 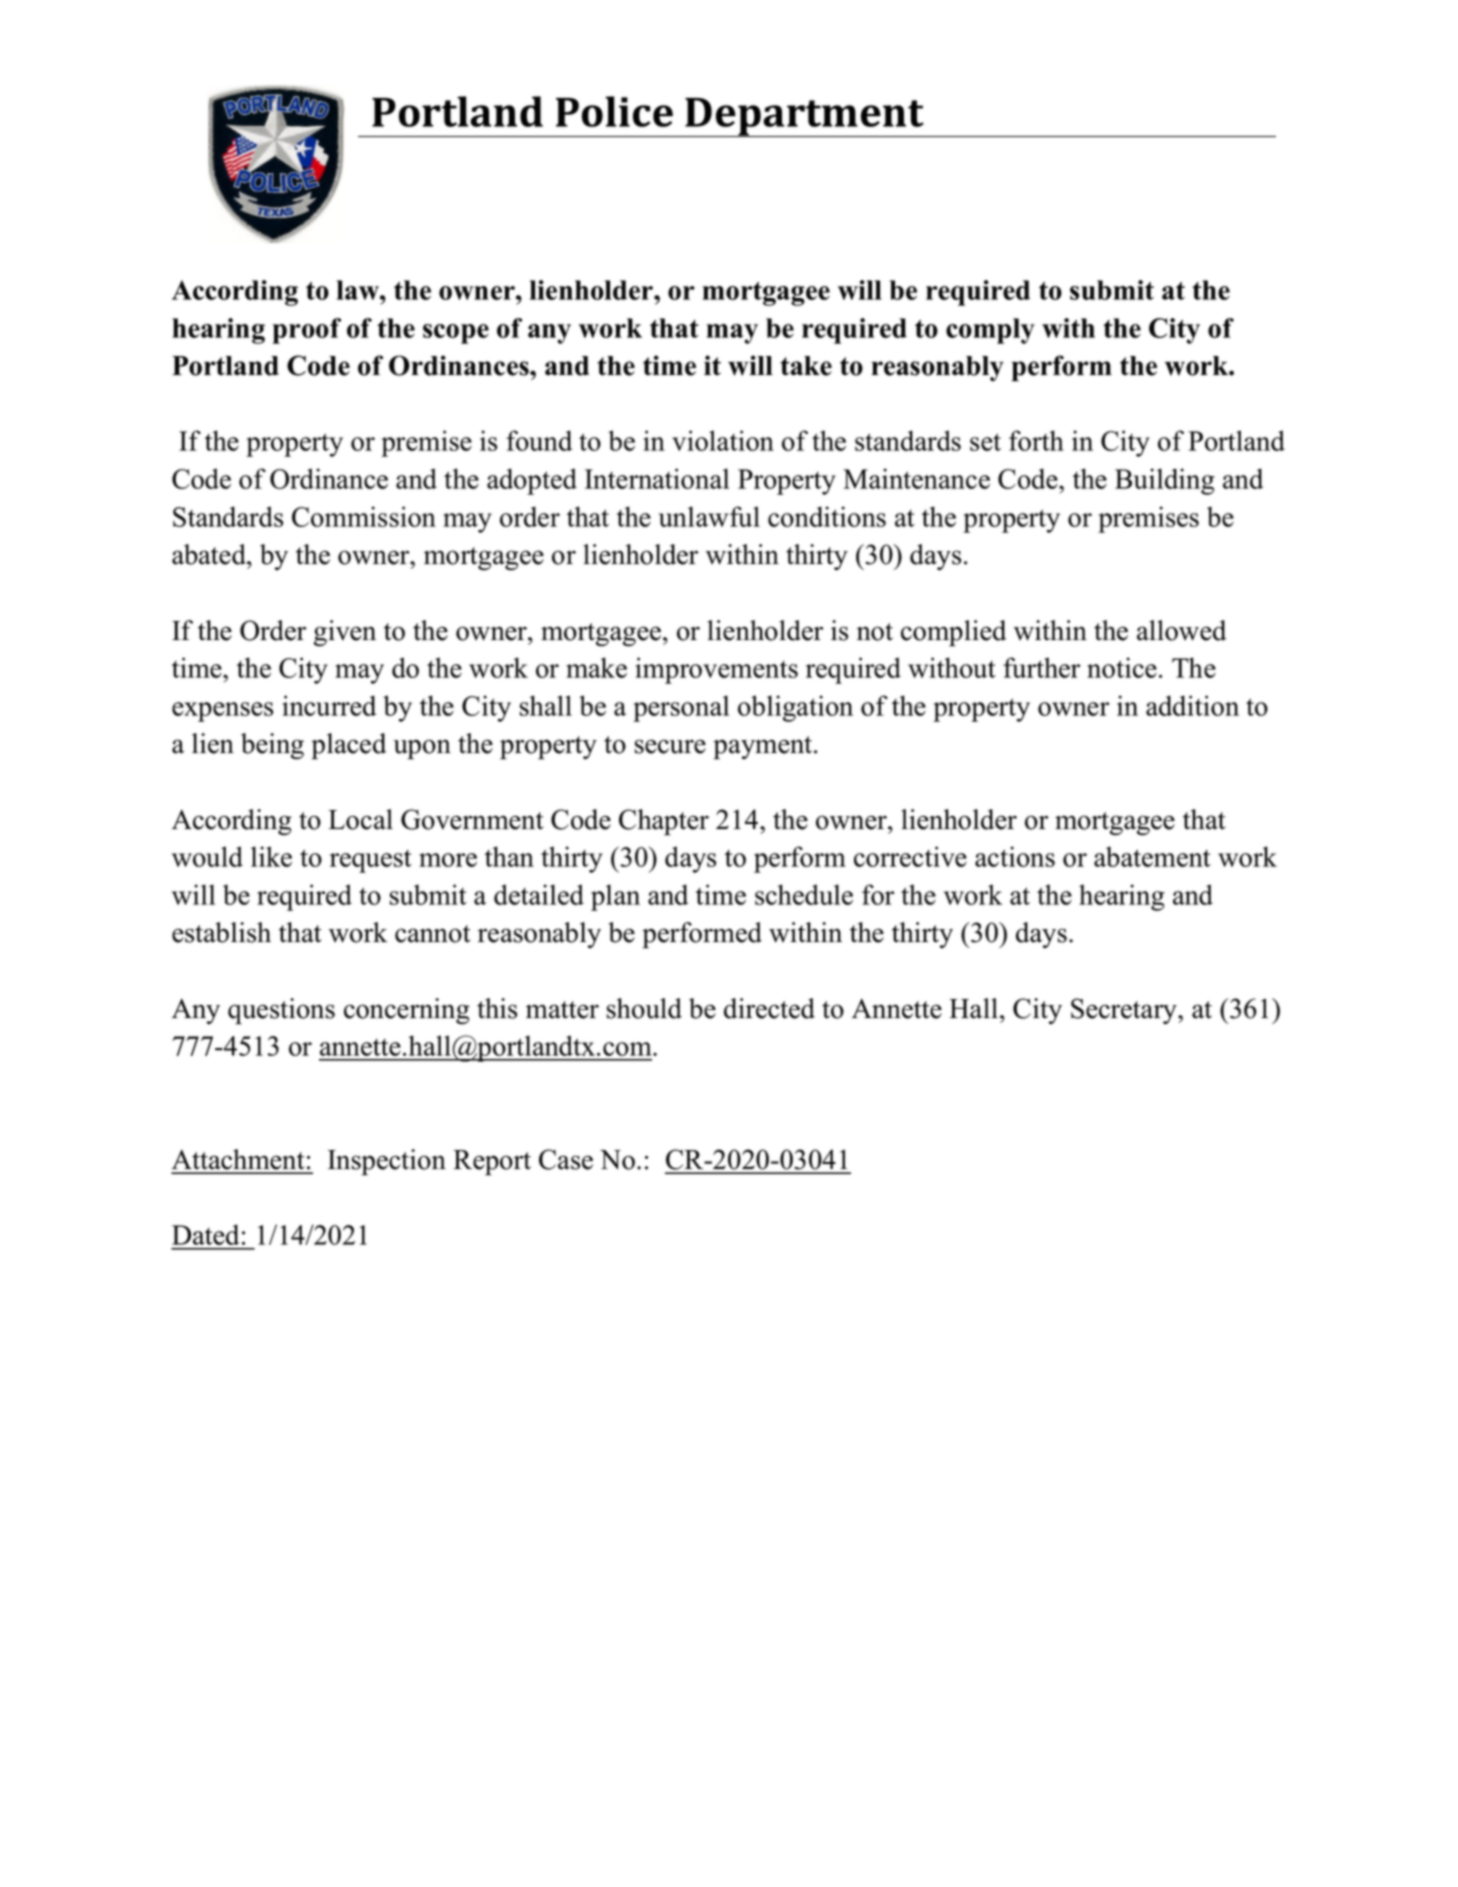 What do you see at coordinates (614, 111) in the screenshot?
I see `Police` at bounding box center [614, 111].
